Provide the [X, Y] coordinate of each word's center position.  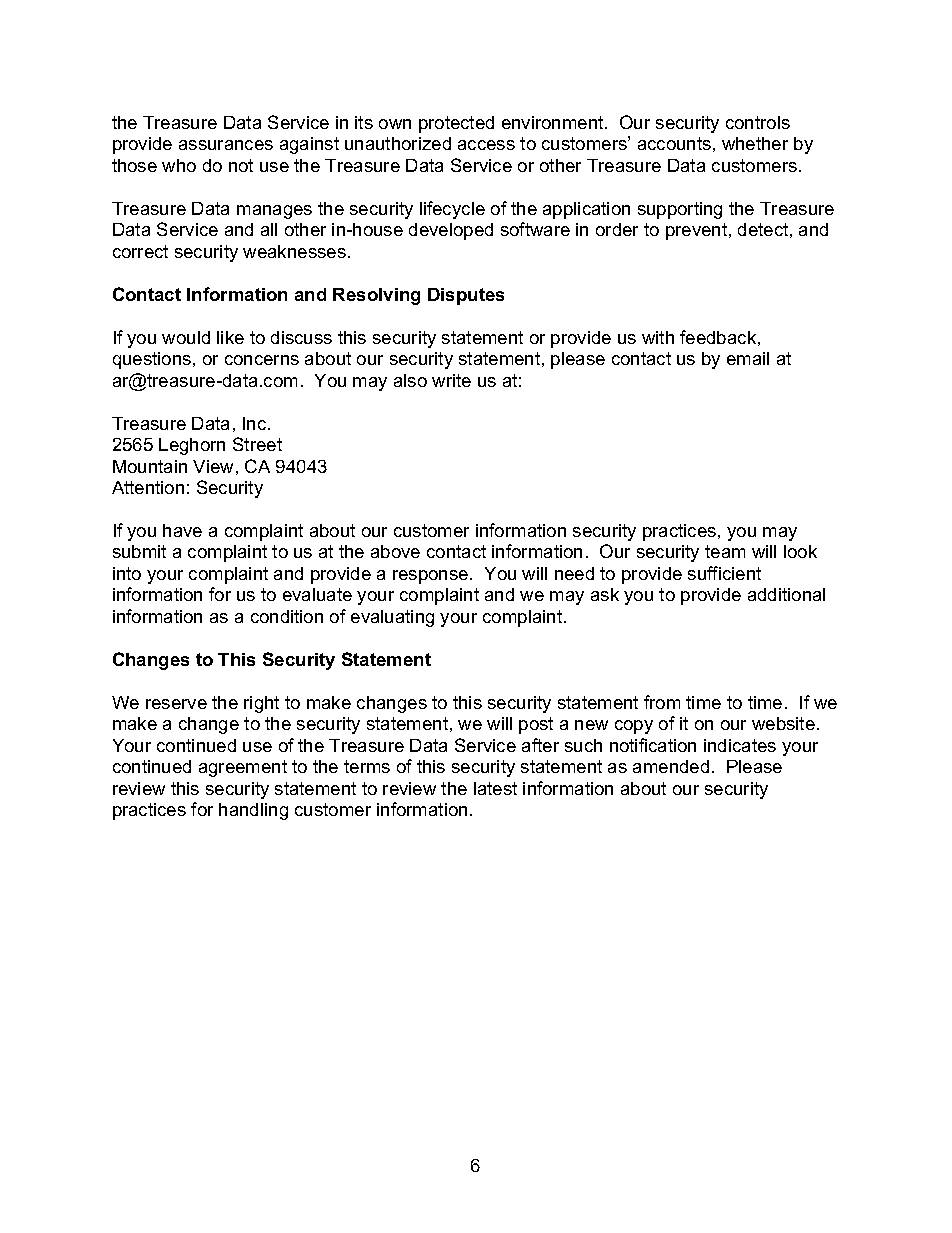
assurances [226, 145]
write [451, 380]
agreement [243, 768]
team [725, 551]
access [486, 145]
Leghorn [192, 446]
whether [755, 143]
